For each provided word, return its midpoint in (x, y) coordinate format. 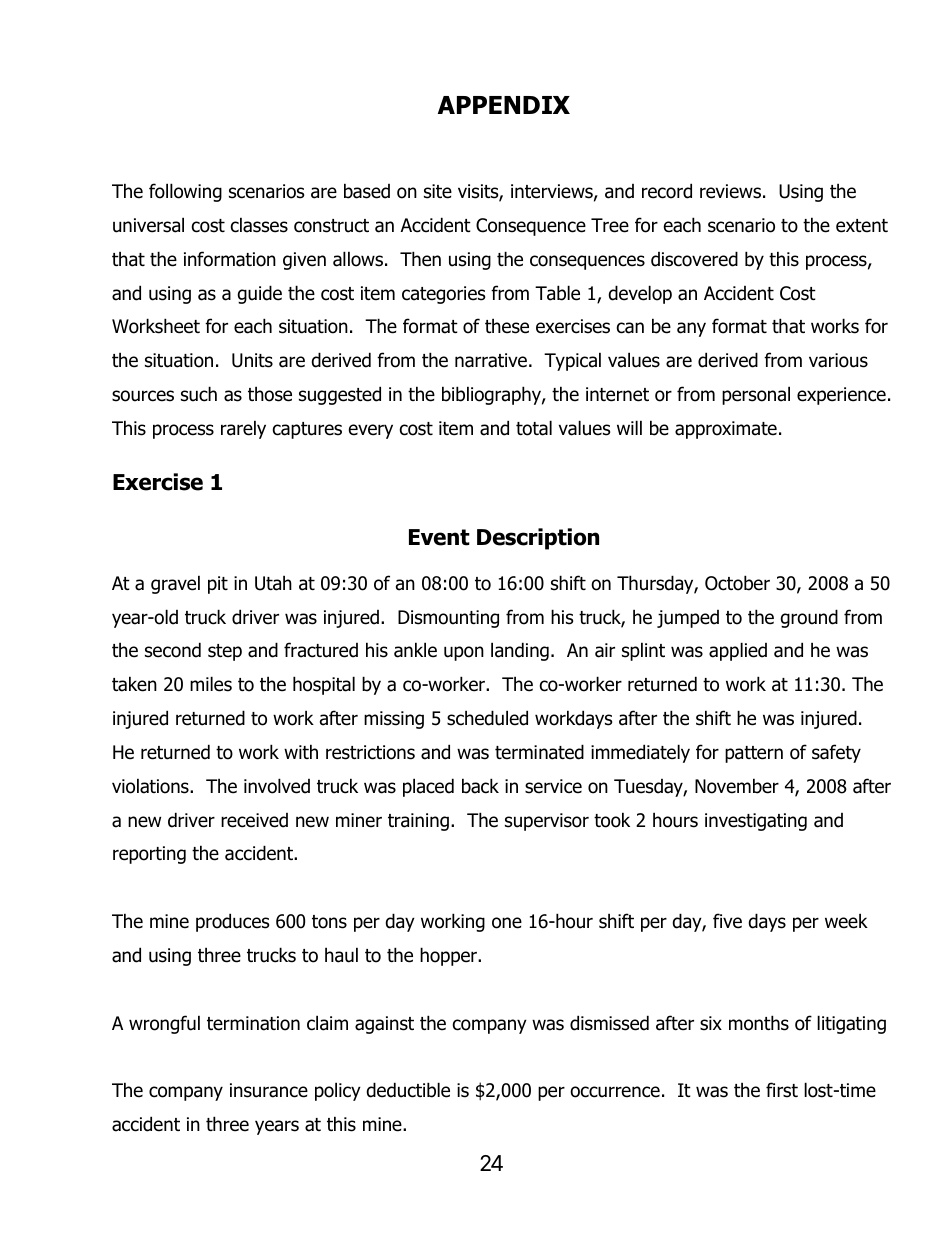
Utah (273, 583)
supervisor (547, 822)
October (737, 583)
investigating (756, 822)
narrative (491, 360)
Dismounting (448, 619)
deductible (408, 1090)
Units (252, 360)
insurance (269, 1090)
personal (756, 395)
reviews (730, 191)
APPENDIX (504, 105)
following (185, 192)
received (254, 820)
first (782, 1090)
